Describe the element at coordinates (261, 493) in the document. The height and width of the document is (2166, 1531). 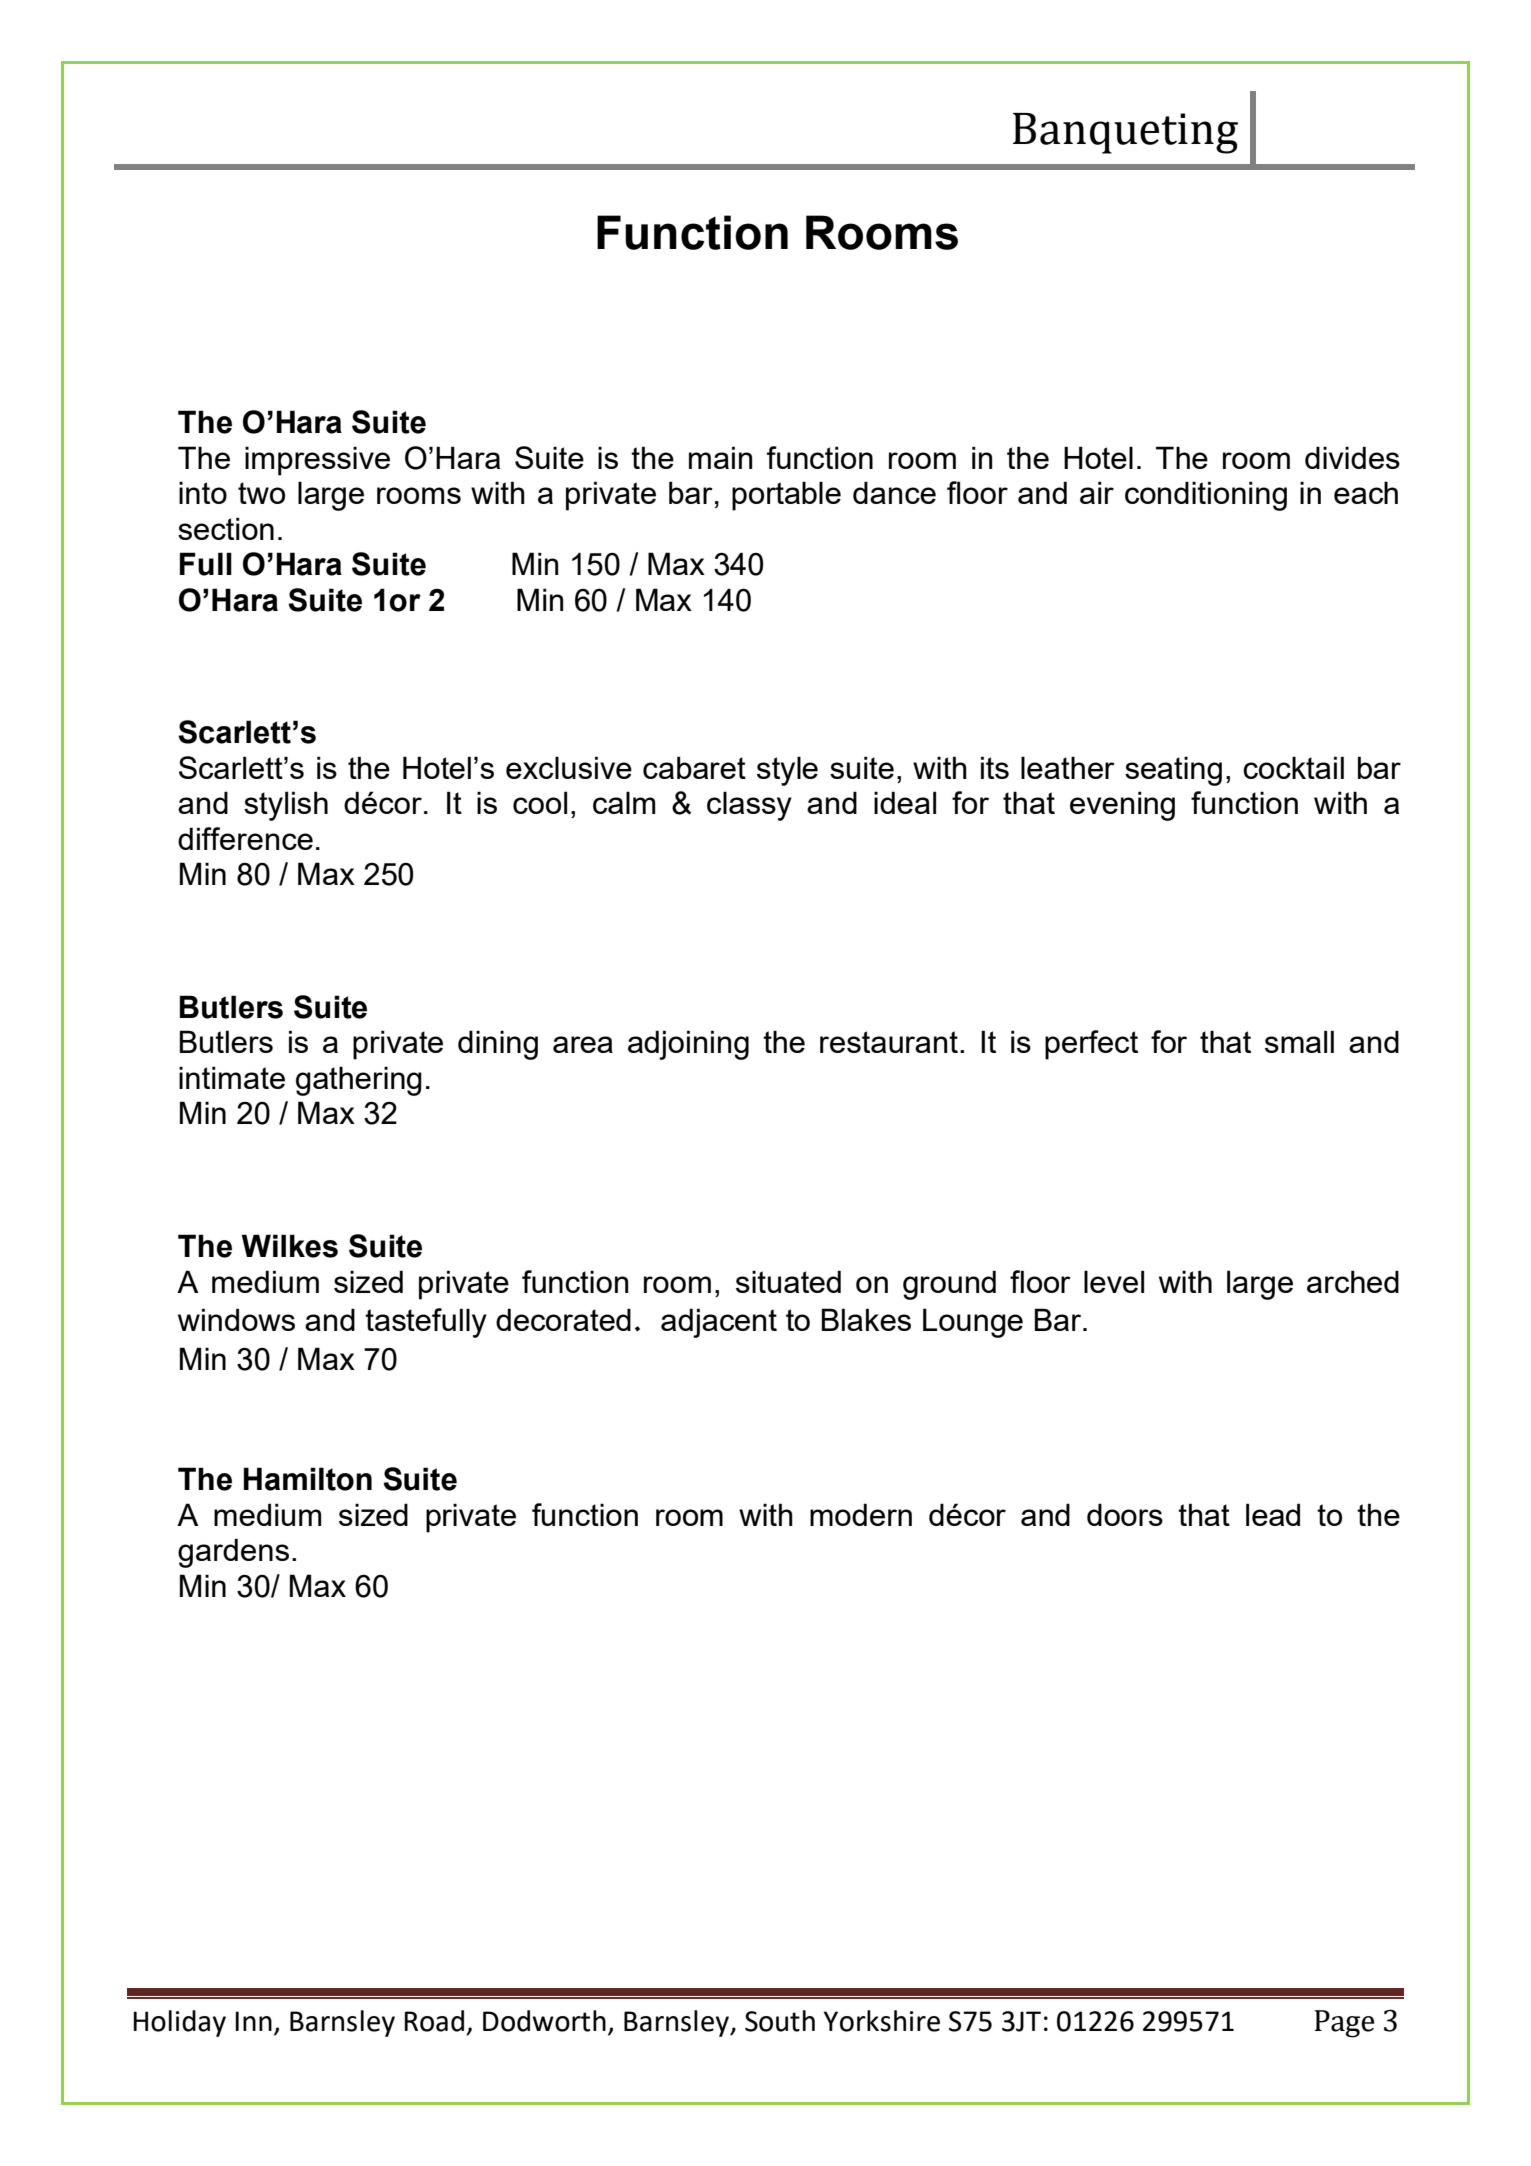
I see `two` at that location.
